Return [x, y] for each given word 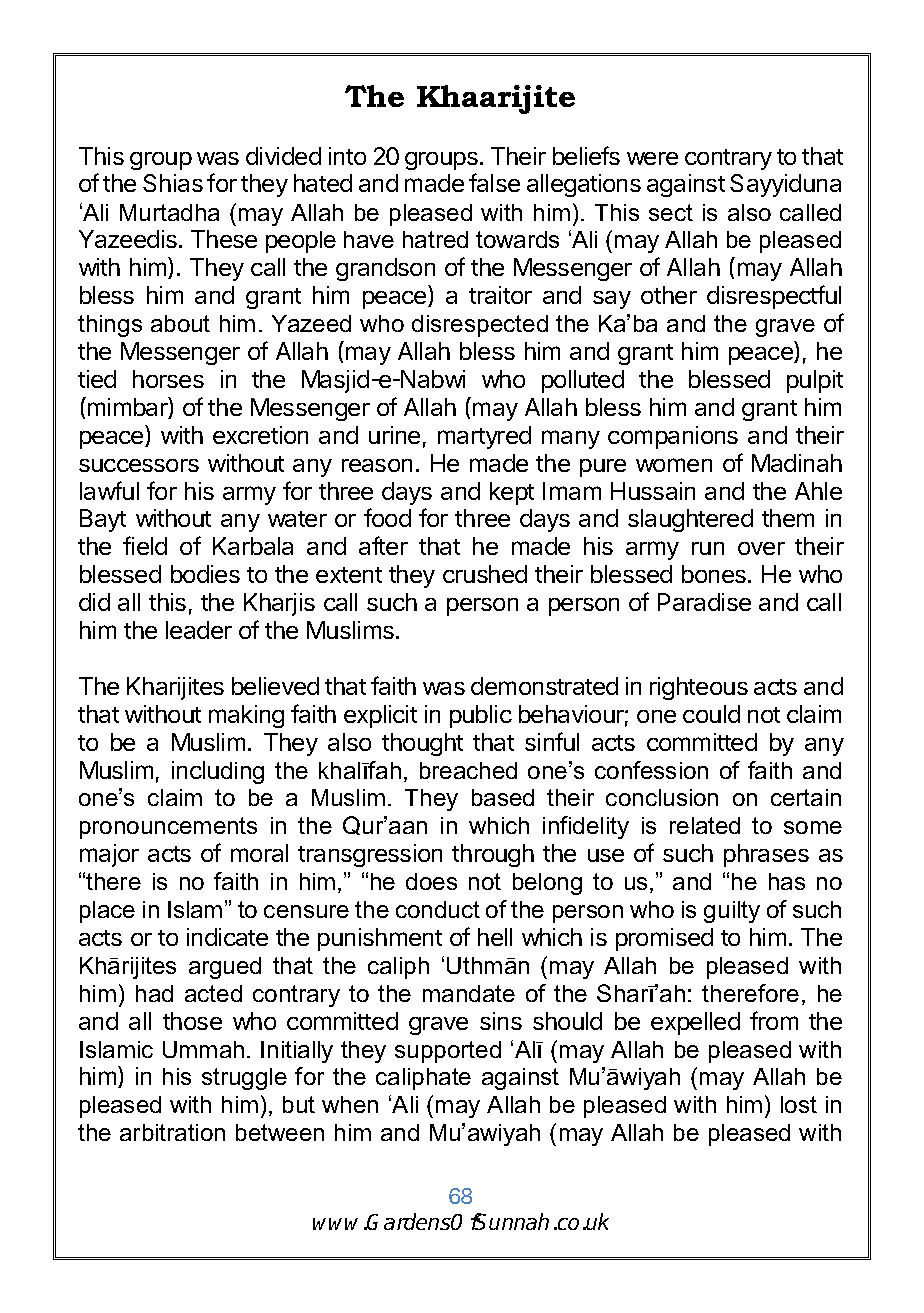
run [708, 548]
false [494, 182]
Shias [173, 183]
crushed [485, 574]
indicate [227, 937]
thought [422, 744]
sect [671, 212]
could [711, 714]
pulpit [815, 381]
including [218, 772]
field [145, 545]
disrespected [480, 326]
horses [168, 379]
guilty [732, 912]
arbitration [172, 1132]
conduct [438, 909]
